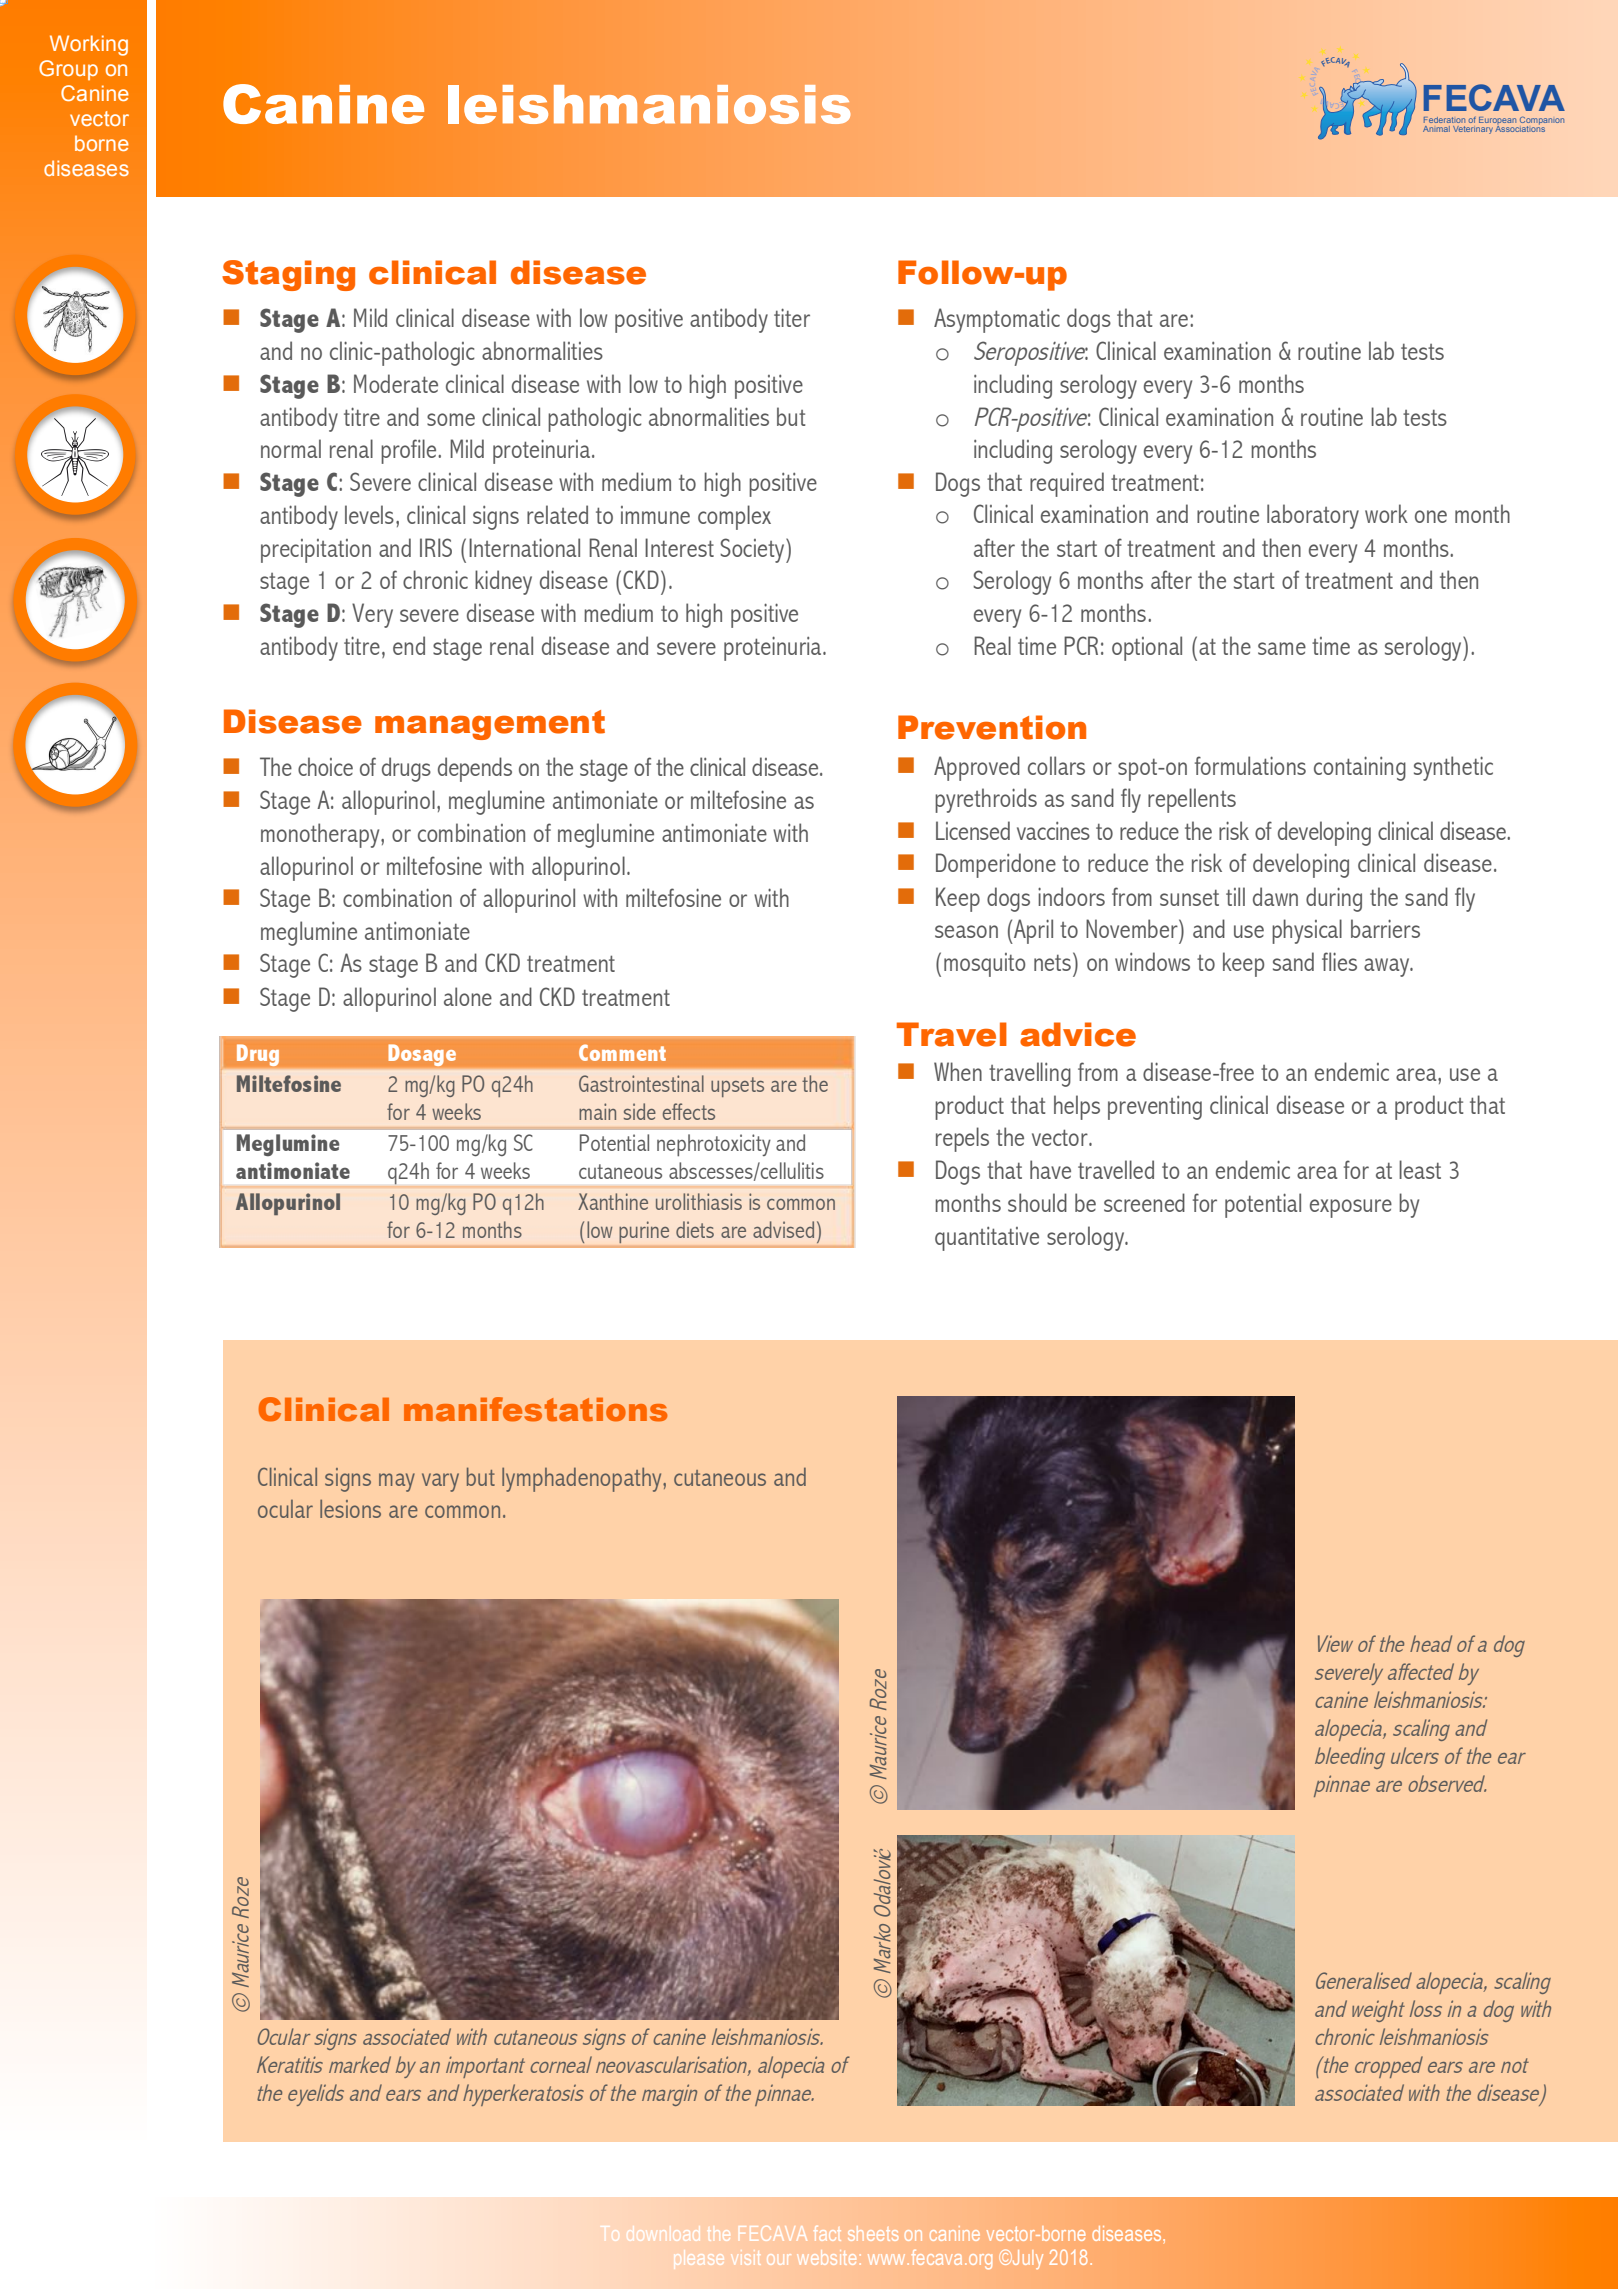  What do you see at coordinates (1026, 2259) in the screenshot?
I see `July` at bounding box center [1026, 2259].
